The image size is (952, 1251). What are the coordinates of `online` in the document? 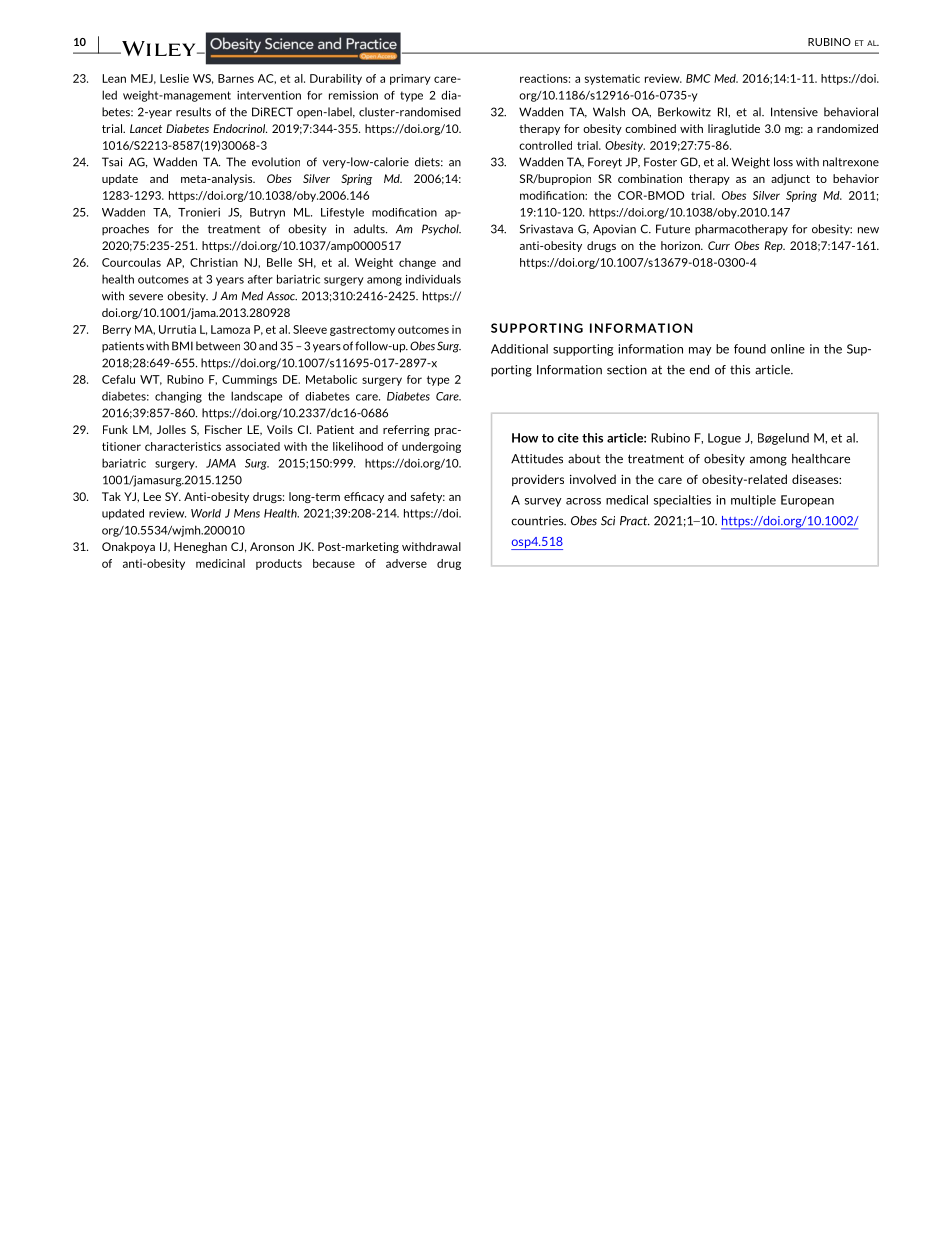 It's located at (788, 349).
